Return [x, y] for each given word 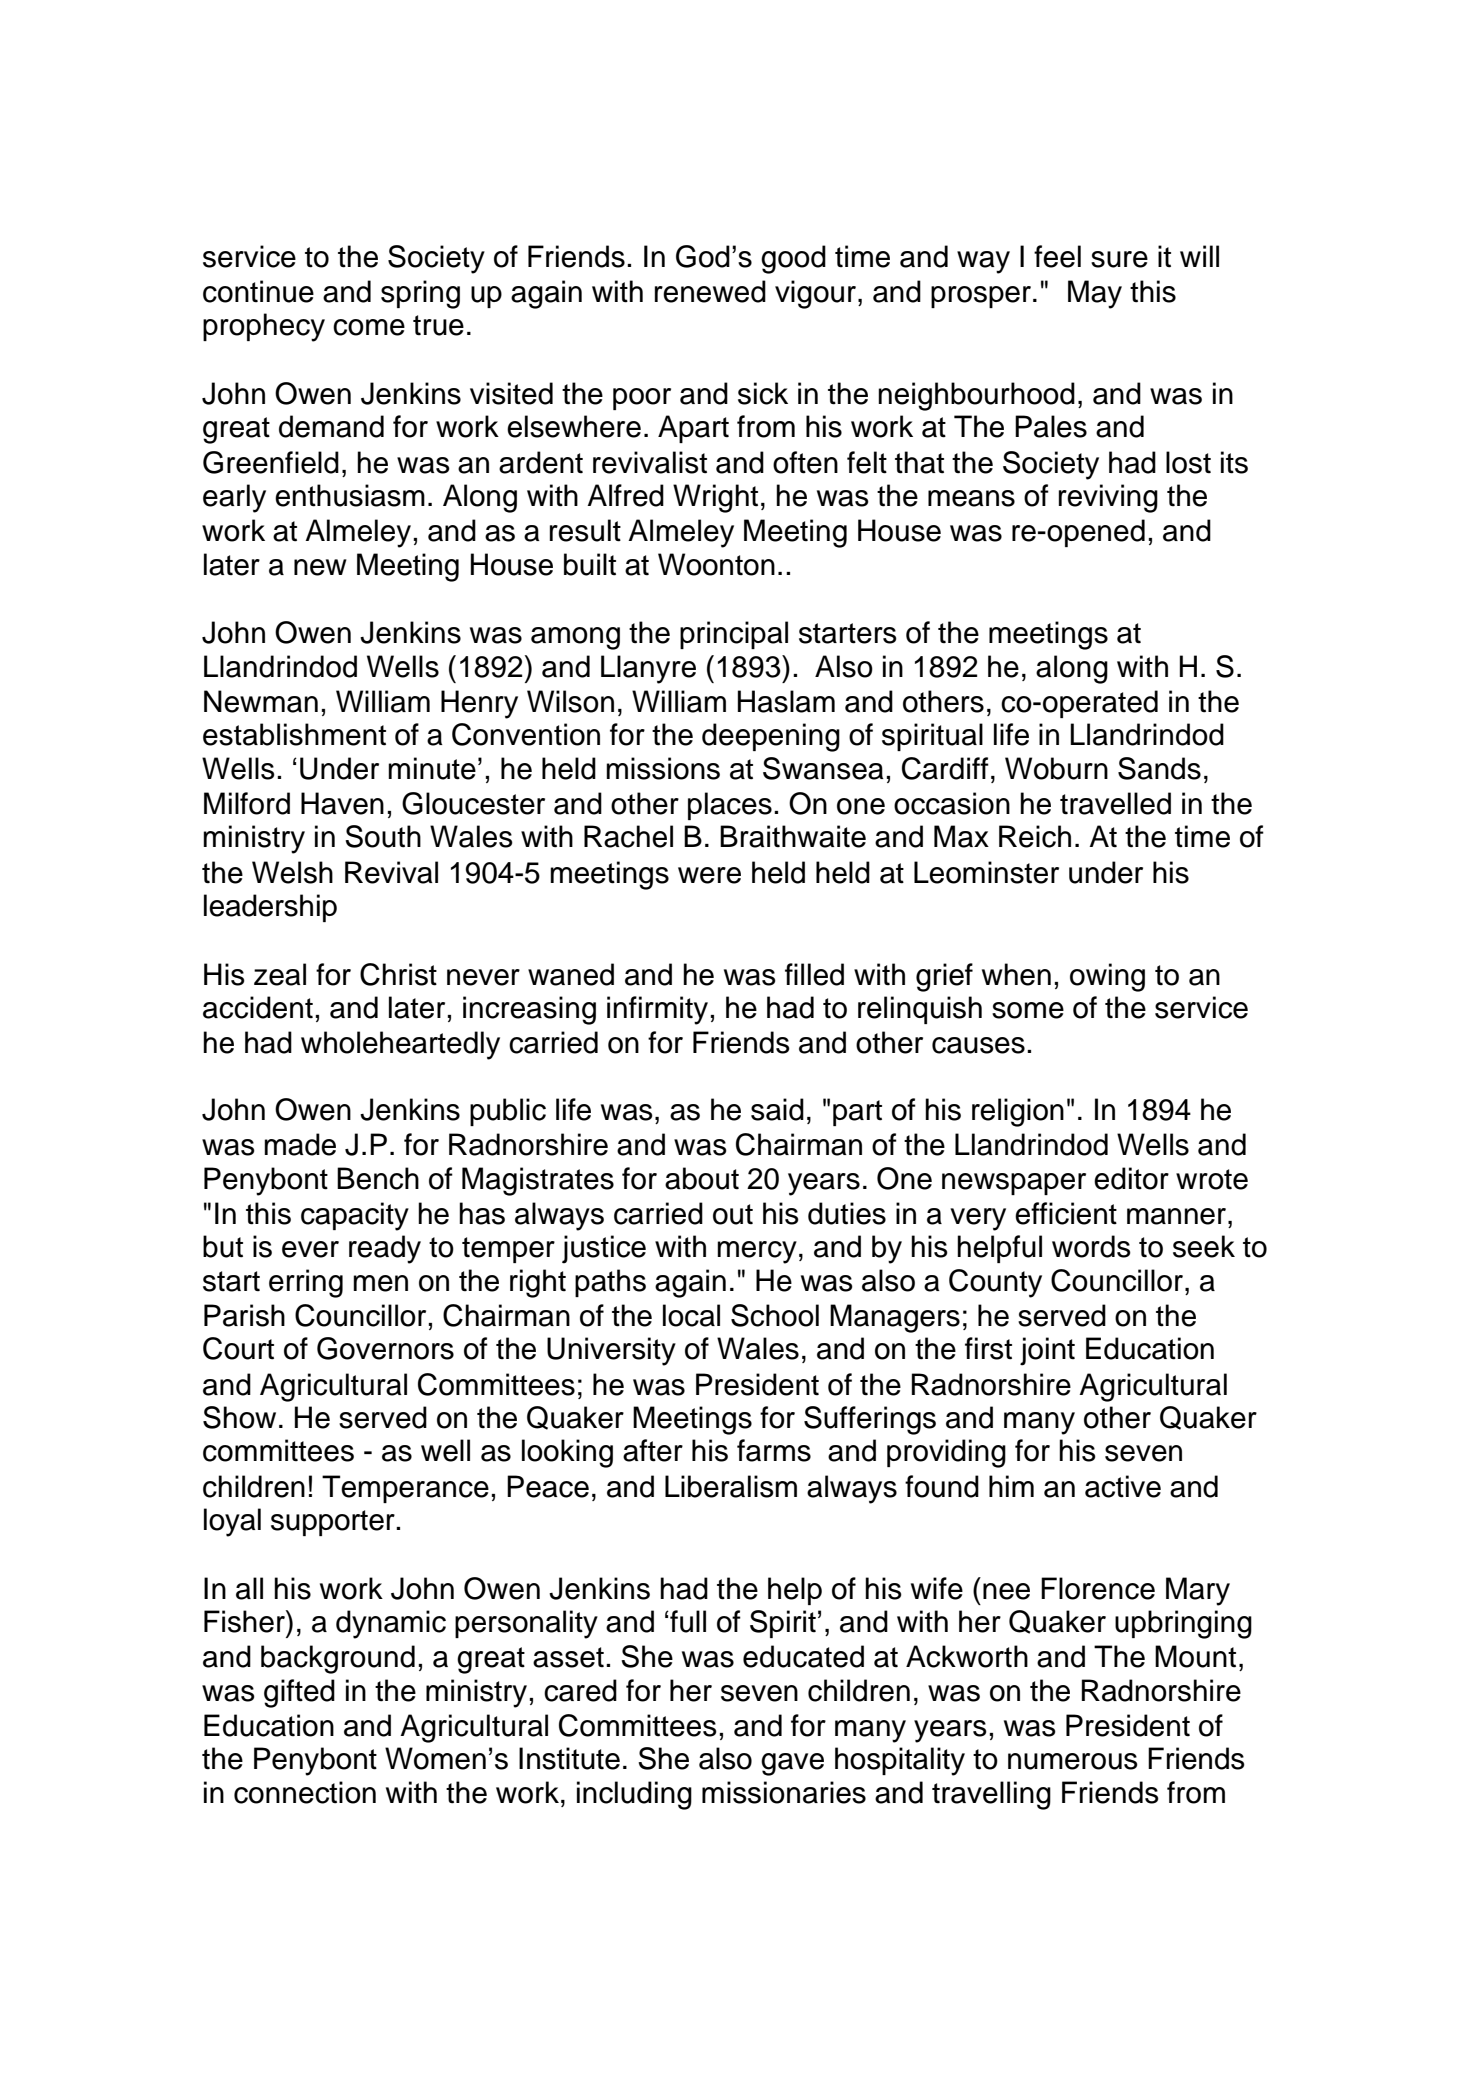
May [1095, 294]
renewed [710, 291]
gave [792, 1764]
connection [305, 1792]
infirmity [657, 1010]
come [369, 327]
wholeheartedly [400, 1045]
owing [1107, 977]
